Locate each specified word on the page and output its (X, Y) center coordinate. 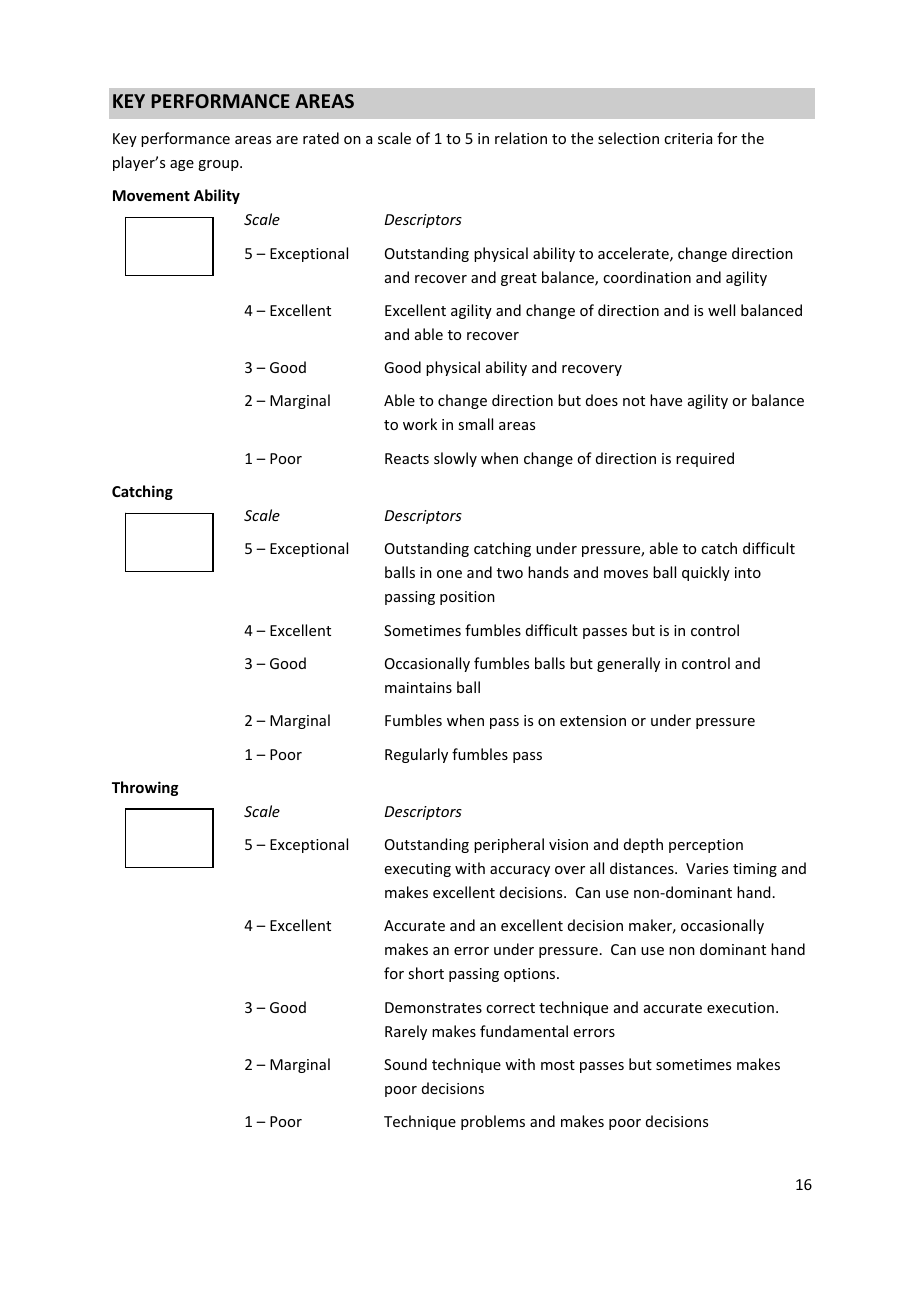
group (219, 165)
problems (493, 1122)
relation (521, 138)
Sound (405, 1064)
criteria (688, 138)
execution (740, 1007)
